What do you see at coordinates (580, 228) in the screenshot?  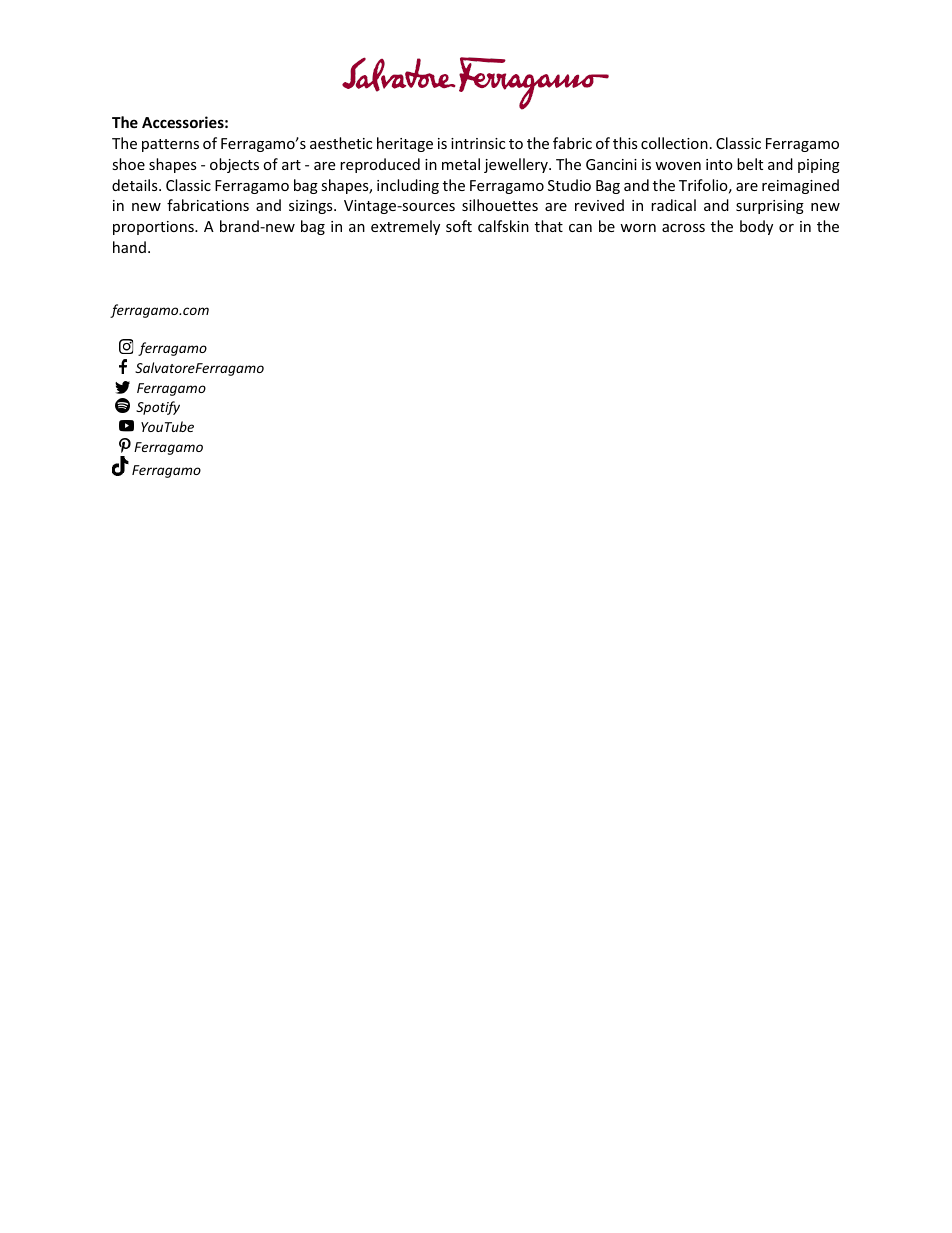 I see `can` at bounding box center [580, 228].
